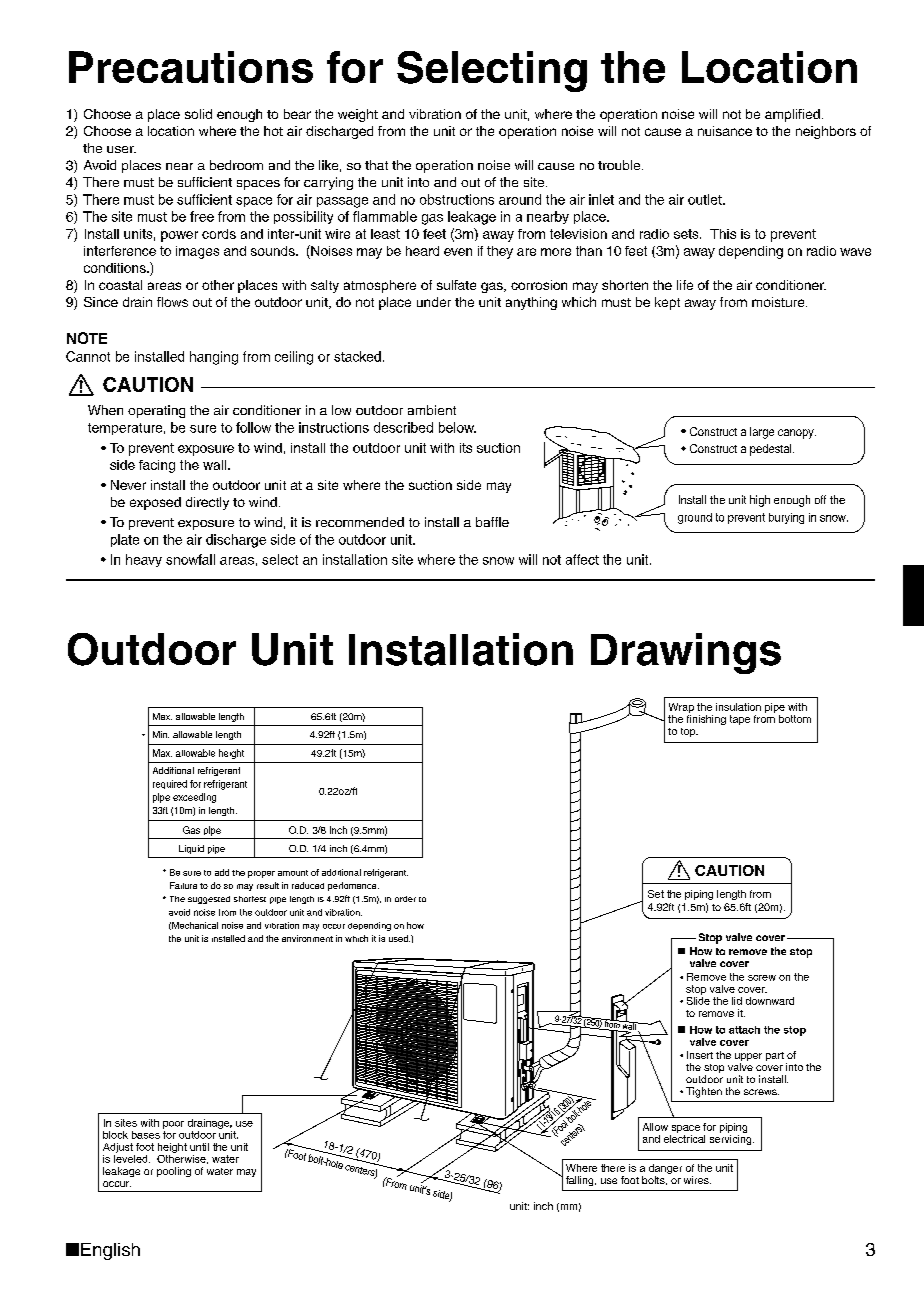 The height and width of the document is (1308, 924). Describe the element at coordinates (198, 114) in the document. I see `solid` at that location.
